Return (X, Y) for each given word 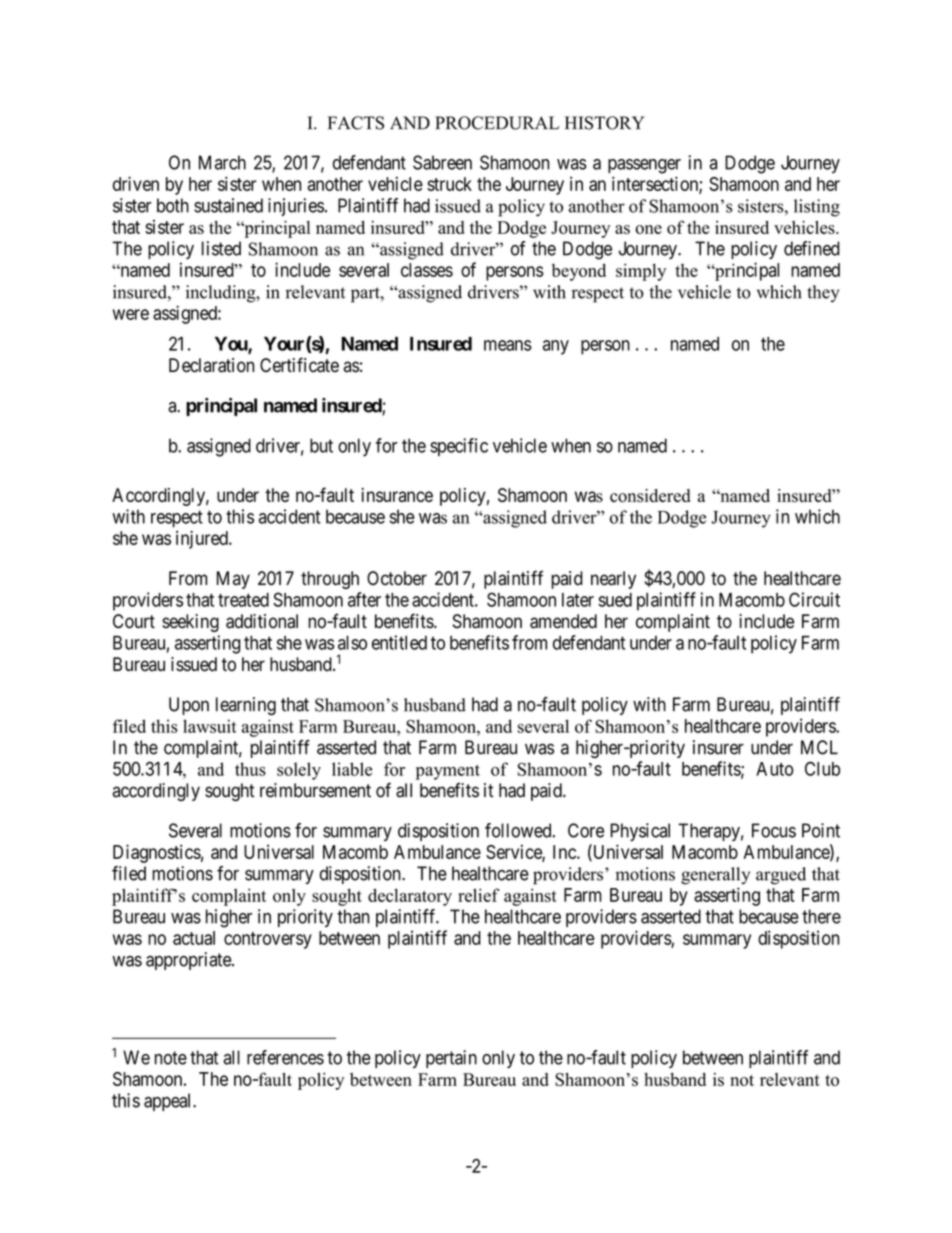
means (508, 345)
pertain (451, 1059)
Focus (774, 830)
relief (479, 895)
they (823, 293)
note (171, 1058)
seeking (190, 623)
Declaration (211, 365)
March (222, 162)
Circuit (814, 599)
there (821, 916)
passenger (644, 166)
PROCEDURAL (497, 123)
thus (250, 769)
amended (563, 621)
